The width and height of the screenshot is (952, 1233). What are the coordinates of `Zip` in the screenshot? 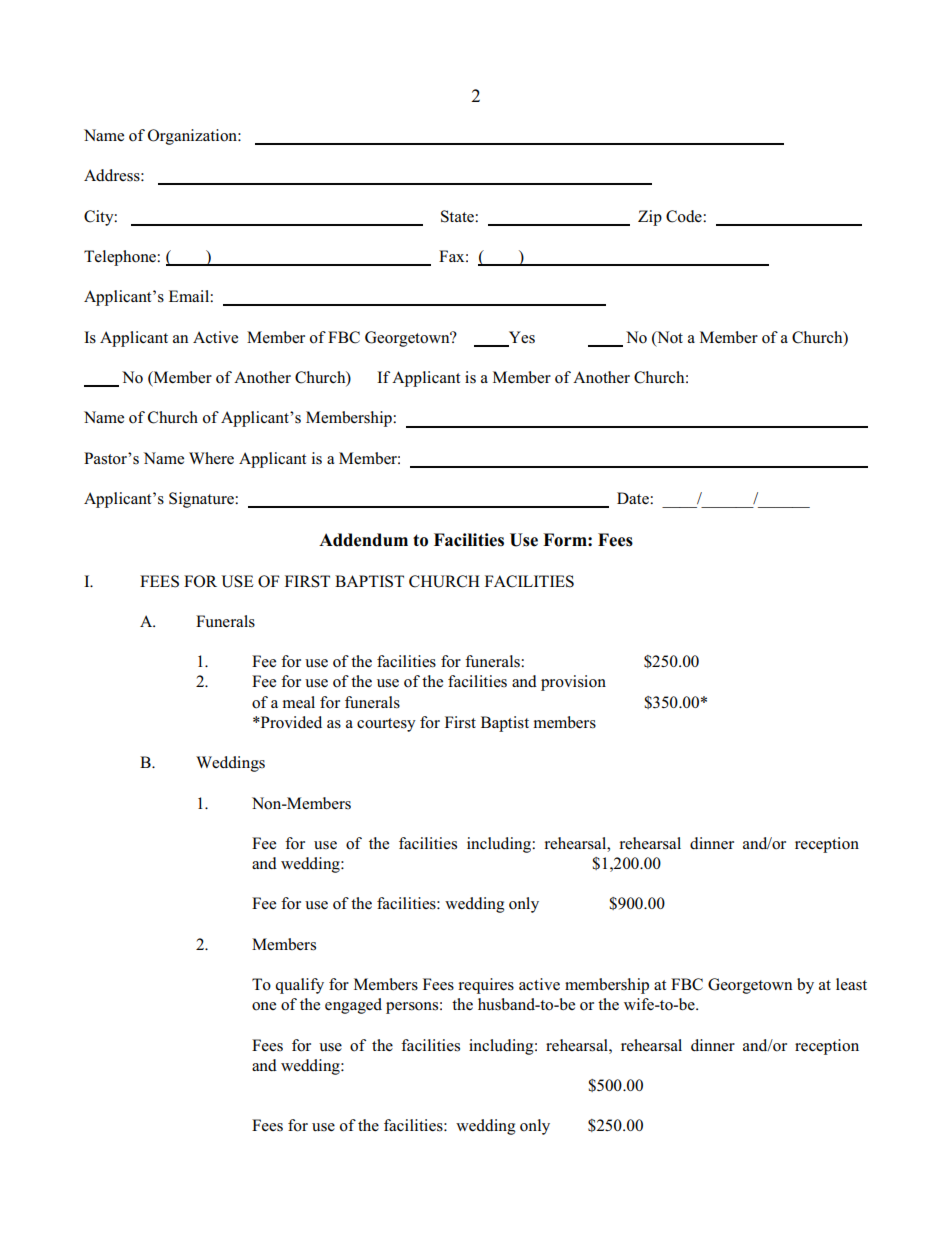 It's located at (650, 218).
